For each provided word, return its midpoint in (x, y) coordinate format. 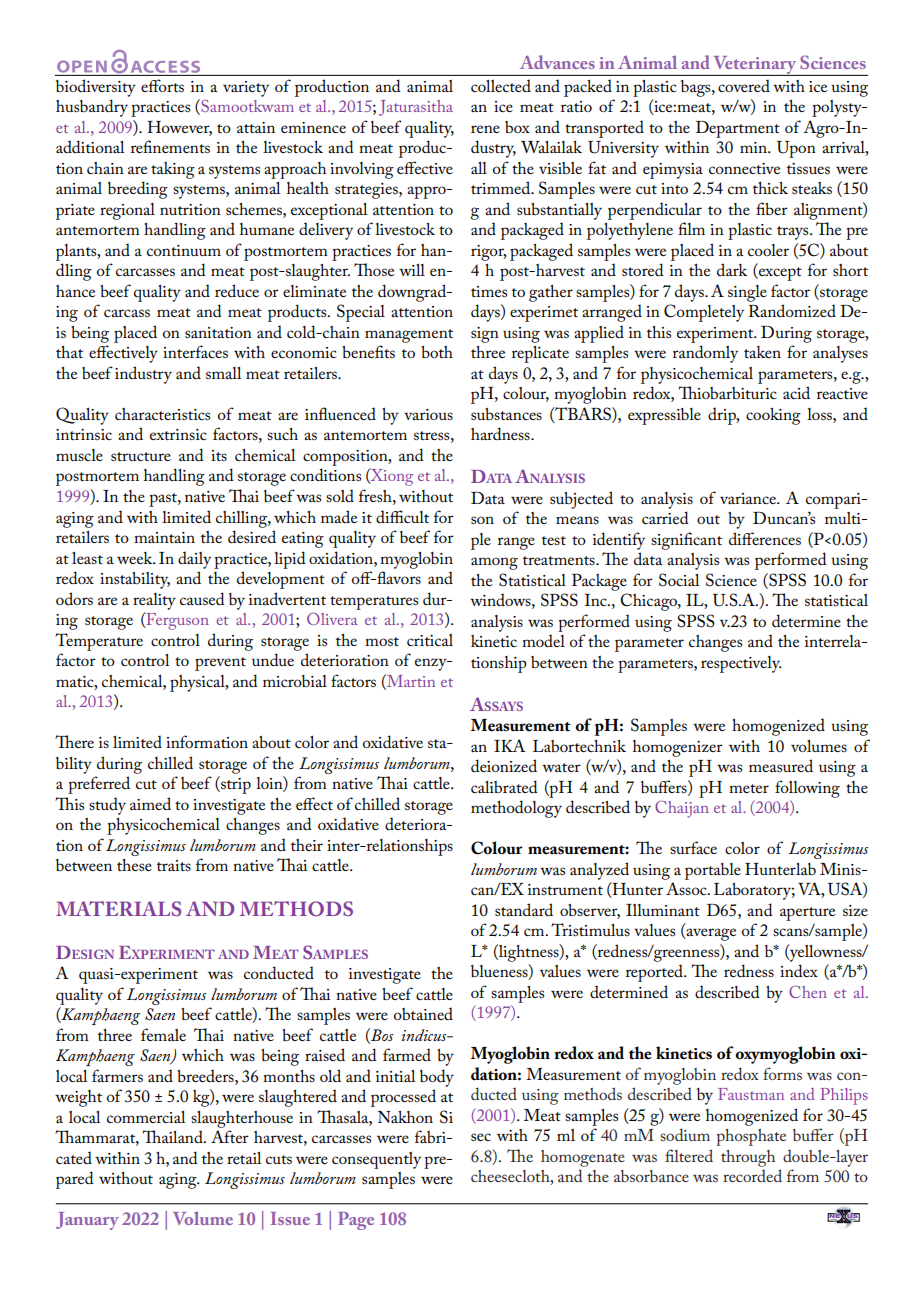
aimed (150, 803)
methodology (516, 809)
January (87, 1221)
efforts (162, 85)
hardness (501, 433)
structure (141, 456)
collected (501, 85)
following (807, 789)
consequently (376, 1160)
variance (749, 498)
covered (744, 85)
